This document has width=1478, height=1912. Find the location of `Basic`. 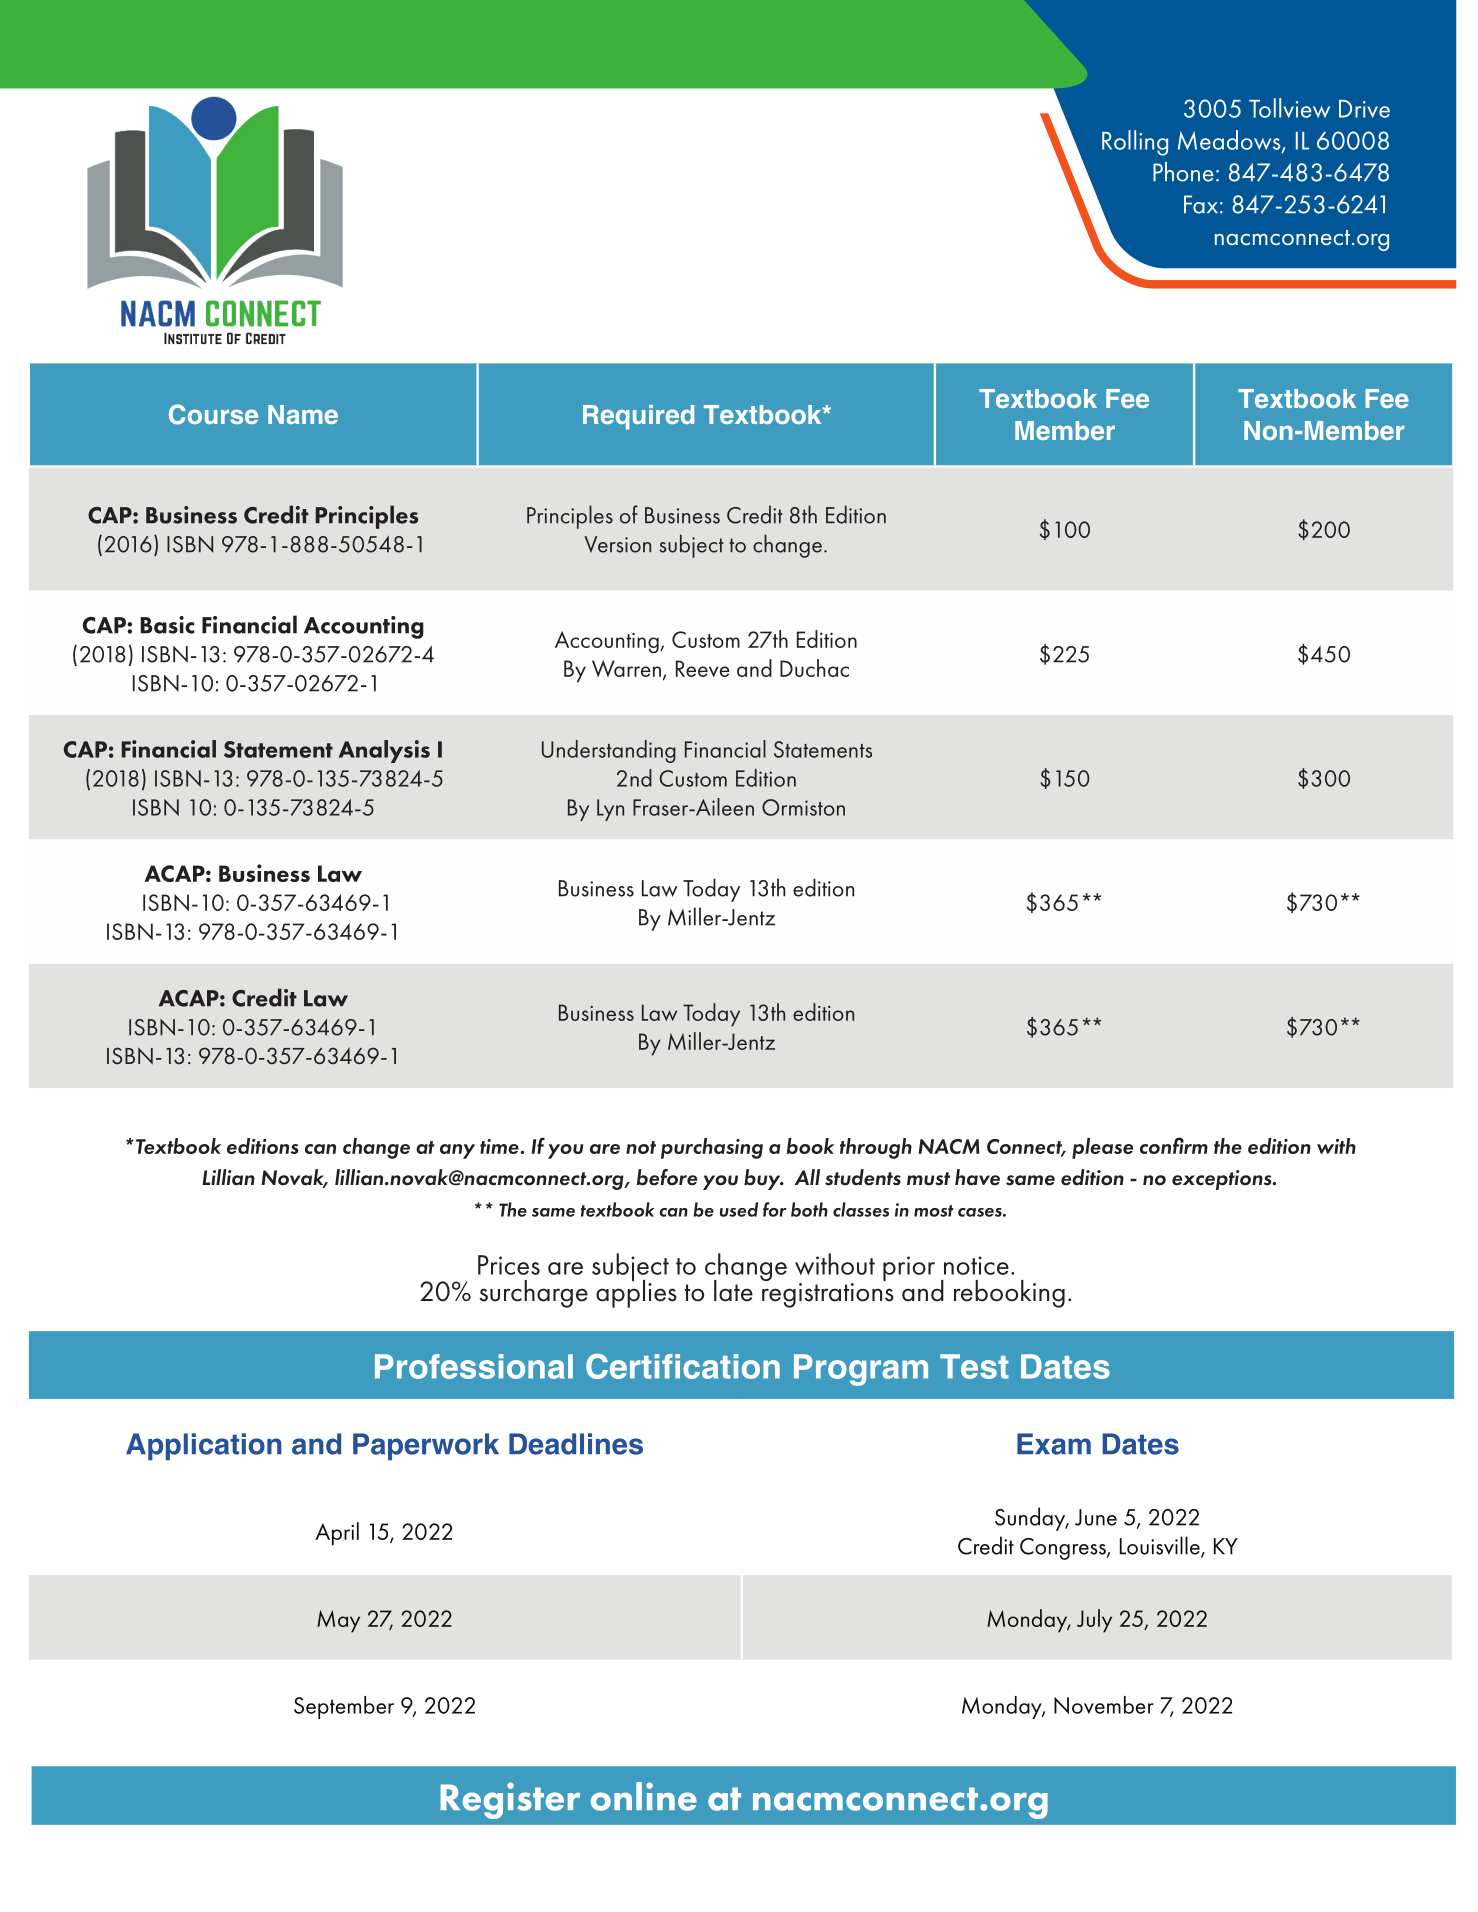

Basic is located at coordinates (167, 625).
